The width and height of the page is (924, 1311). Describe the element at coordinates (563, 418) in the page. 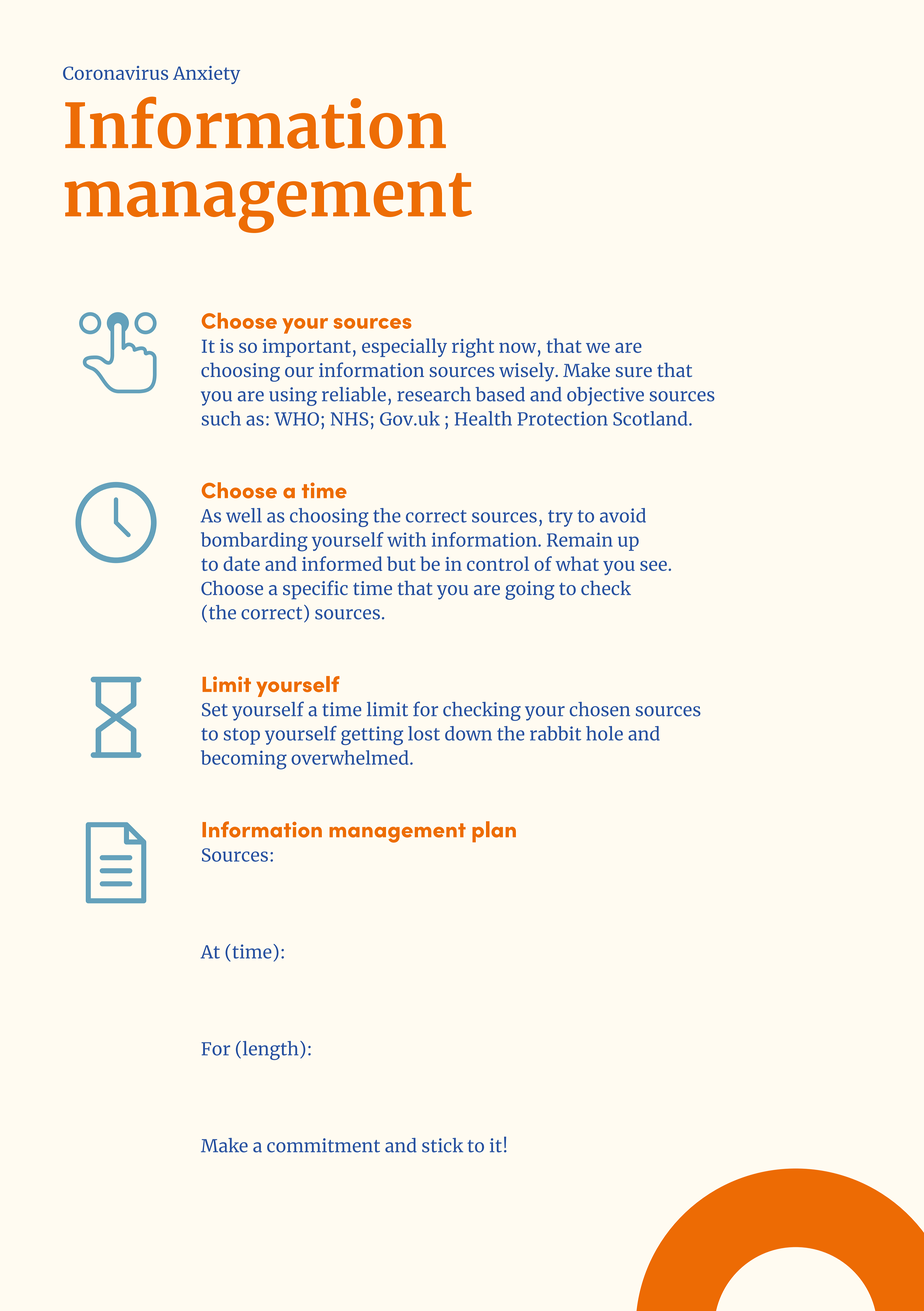

I see `Protection` at that location.
